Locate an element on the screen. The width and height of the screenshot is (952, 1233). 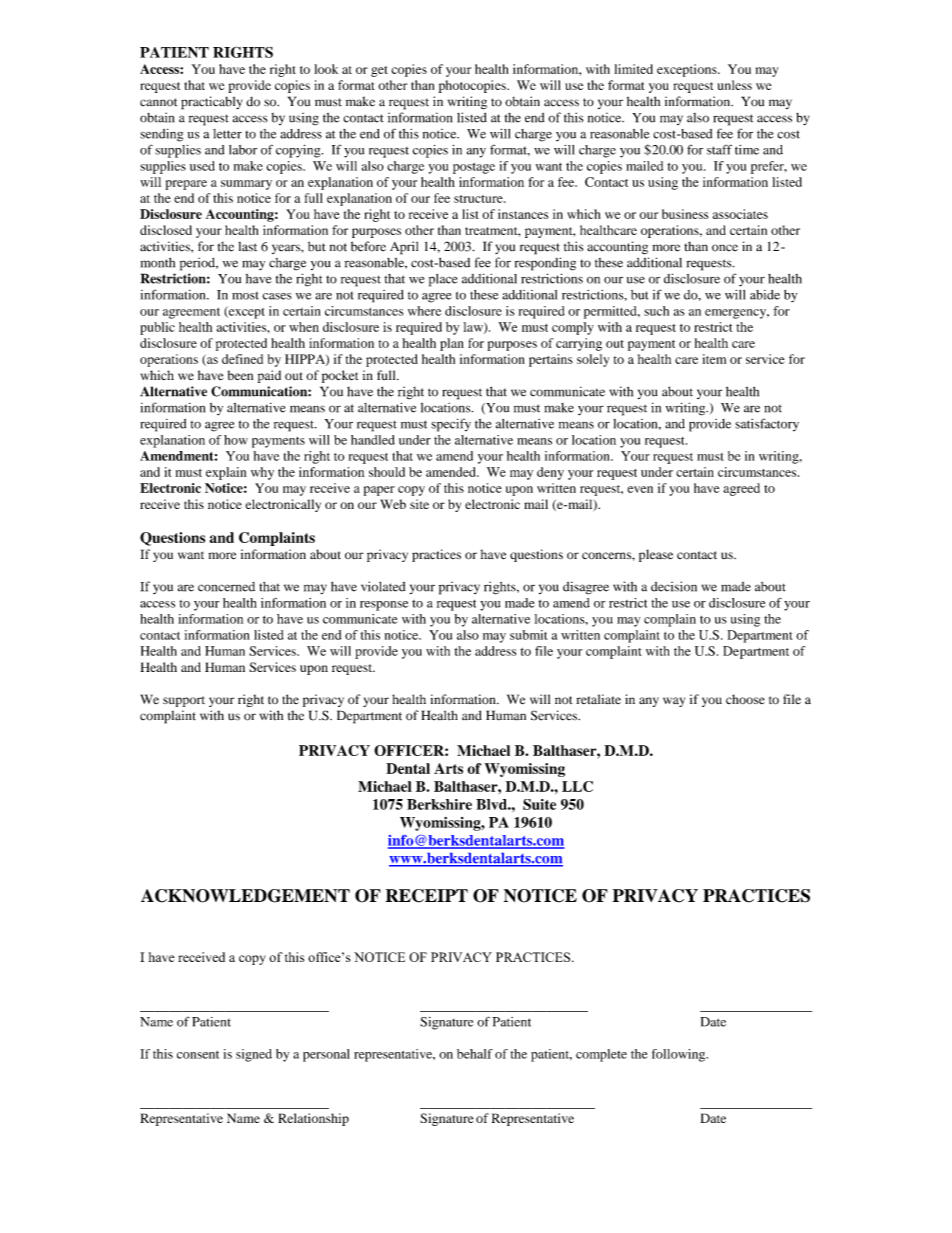
postage is located at coordinates (474, 168).
